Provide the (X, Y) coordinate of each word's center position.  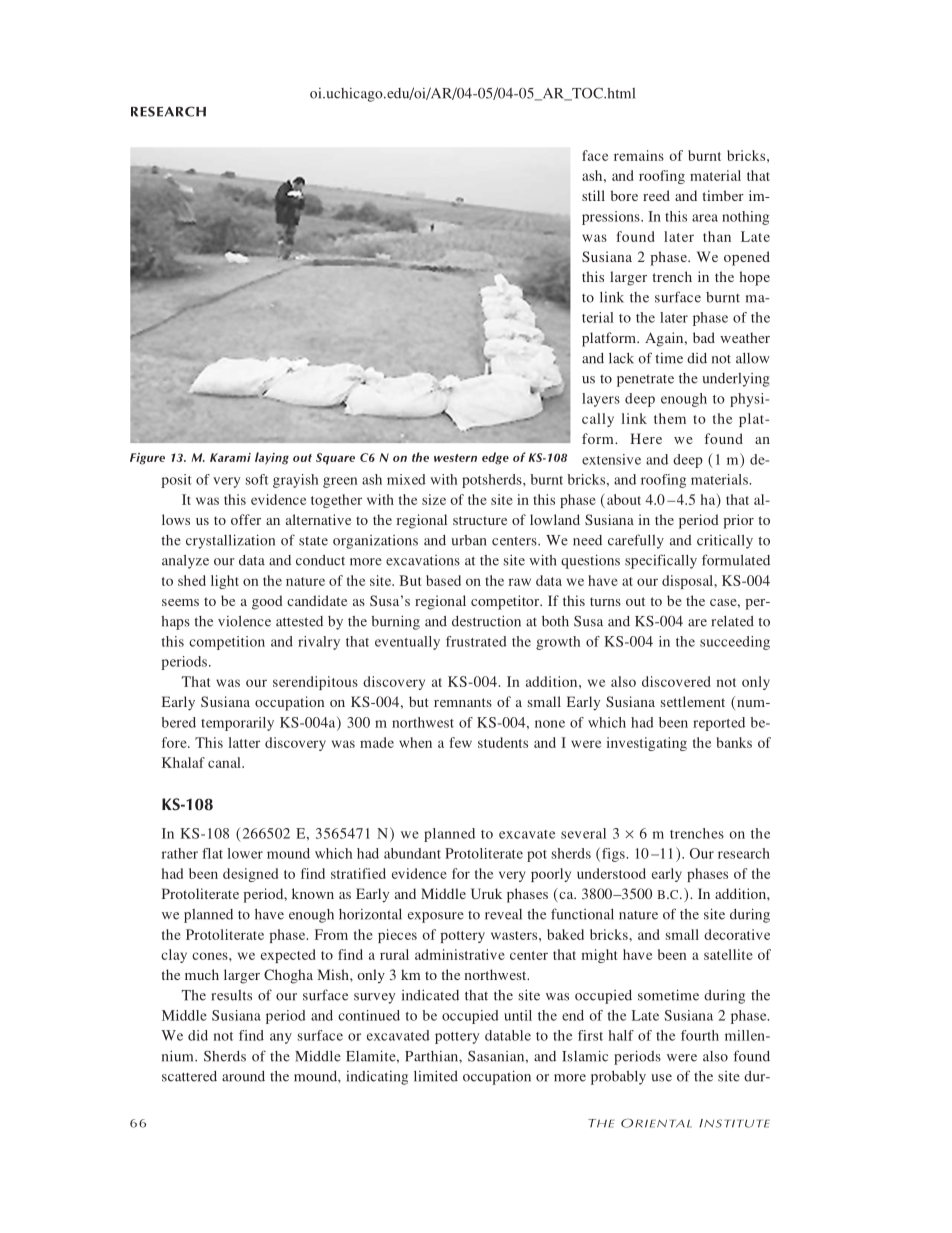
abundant (412, 853)
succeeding (735, 643)
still (593, 195)
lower (245, 853)
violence (244, 621)
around (243, 1076)
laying (272, 458)
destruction (486, 621)
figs (614, 855)
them (670, 418)
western (455, 458)
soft (257, 479)
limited (436, 1076)
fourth (700, 1035)
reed (656, 195)
